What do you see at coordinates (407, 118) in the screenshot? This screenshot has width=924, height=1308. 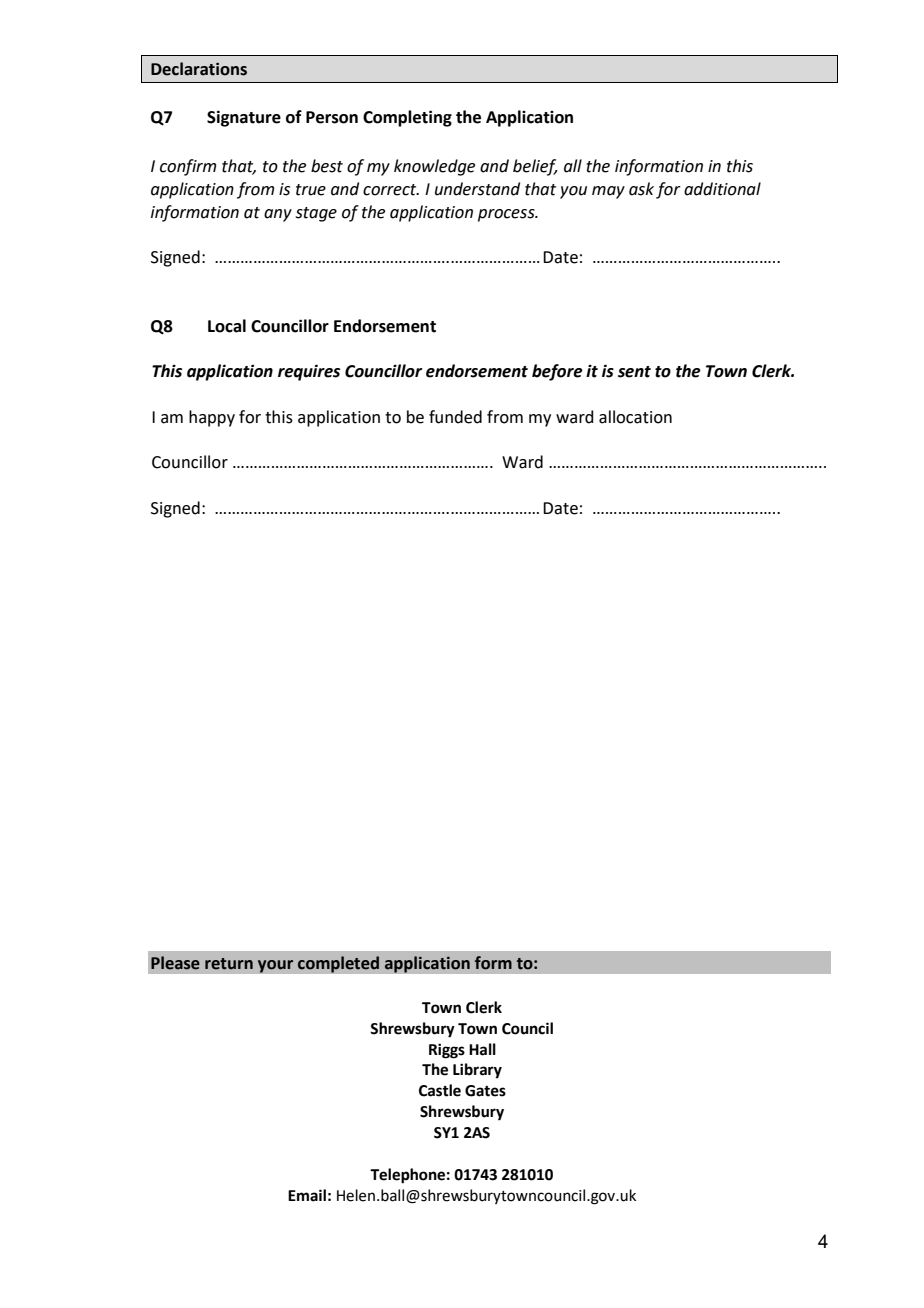 I see `Completing` at bounding box center [407, 118].
